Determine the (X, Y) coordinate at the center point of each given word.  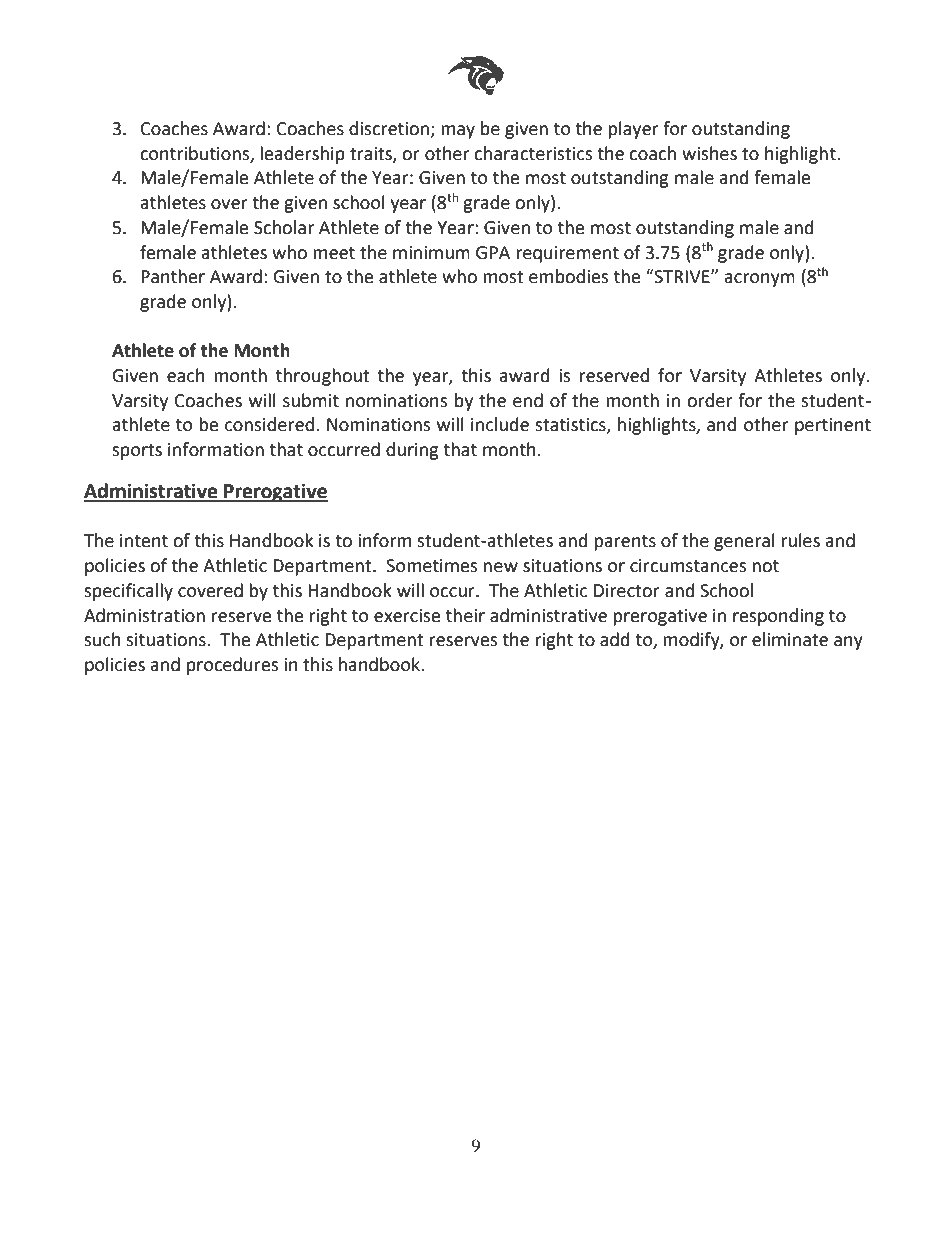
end (528, 400)
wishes (709, 153)
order (709, 400)
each (186, 375)
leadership (302, 155)
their (465, 615)
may (458, 132)
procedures (232, 666)
